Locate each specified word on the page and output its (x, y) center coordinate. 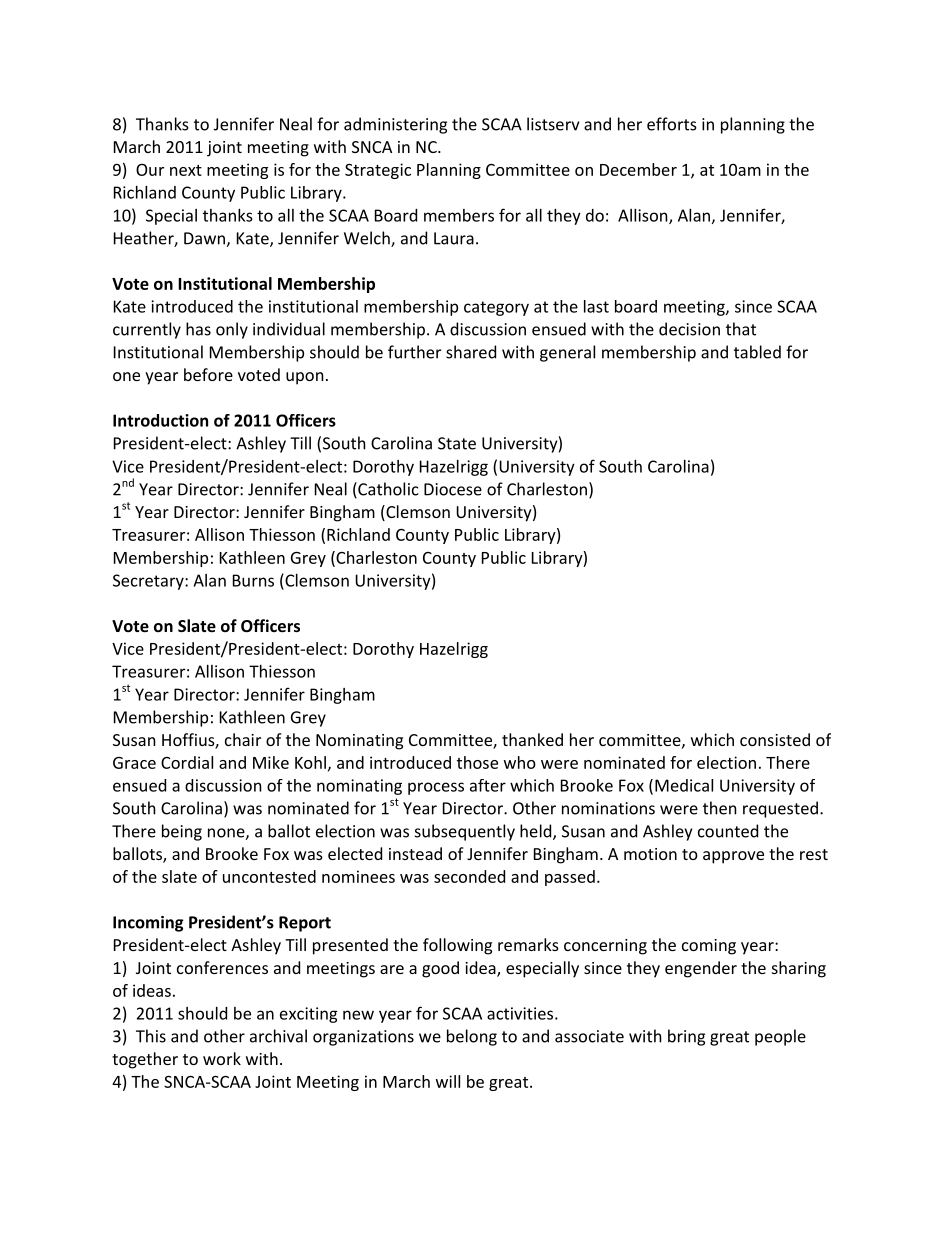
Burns (253, 580)
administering (395, 125)
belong (472, 1037)
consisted (775, 739)
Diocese (453, 489)
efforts (672, 124)
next (186, 170)
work (222, 1058)
